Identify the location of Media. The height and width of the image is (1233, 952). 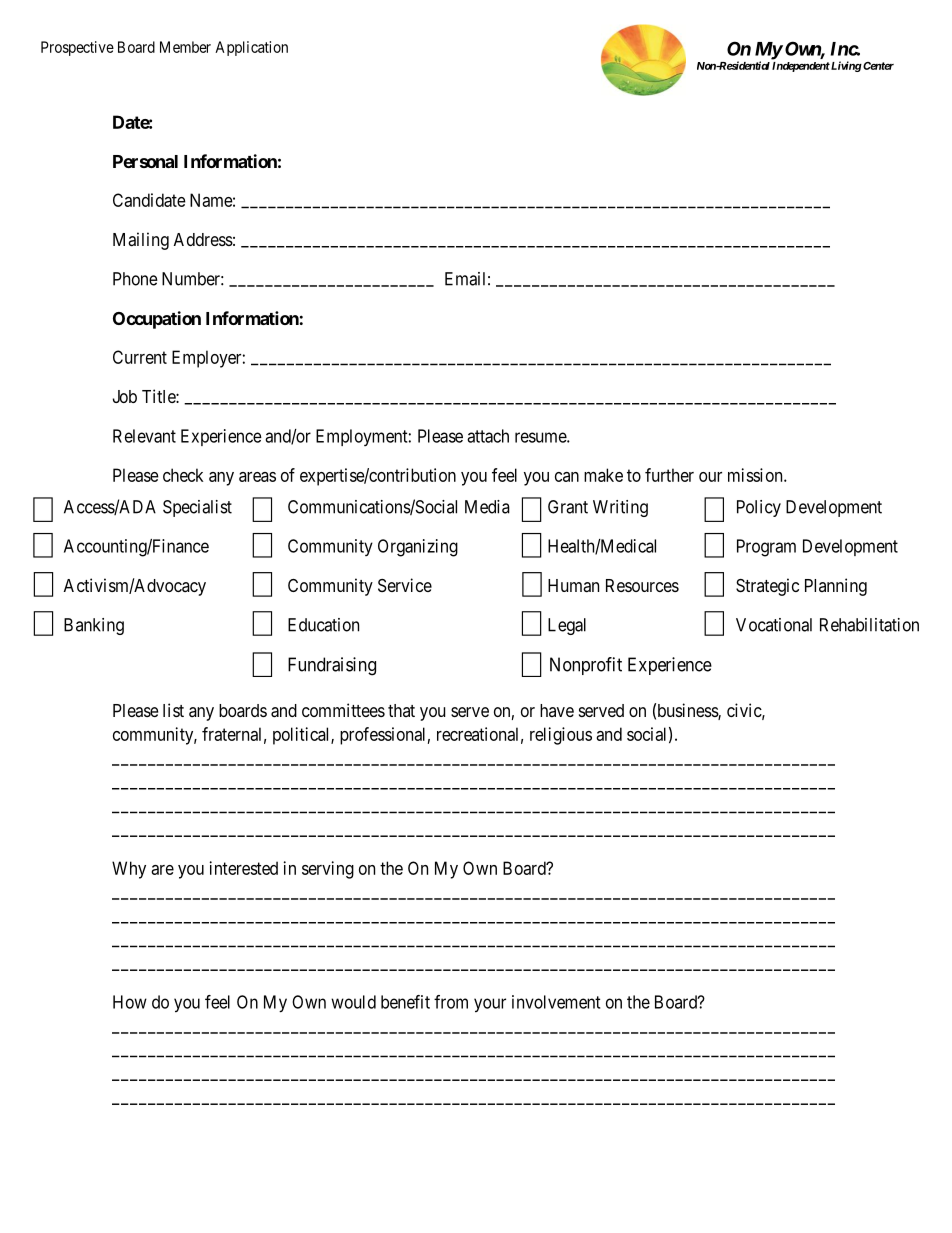
(487, 507).
